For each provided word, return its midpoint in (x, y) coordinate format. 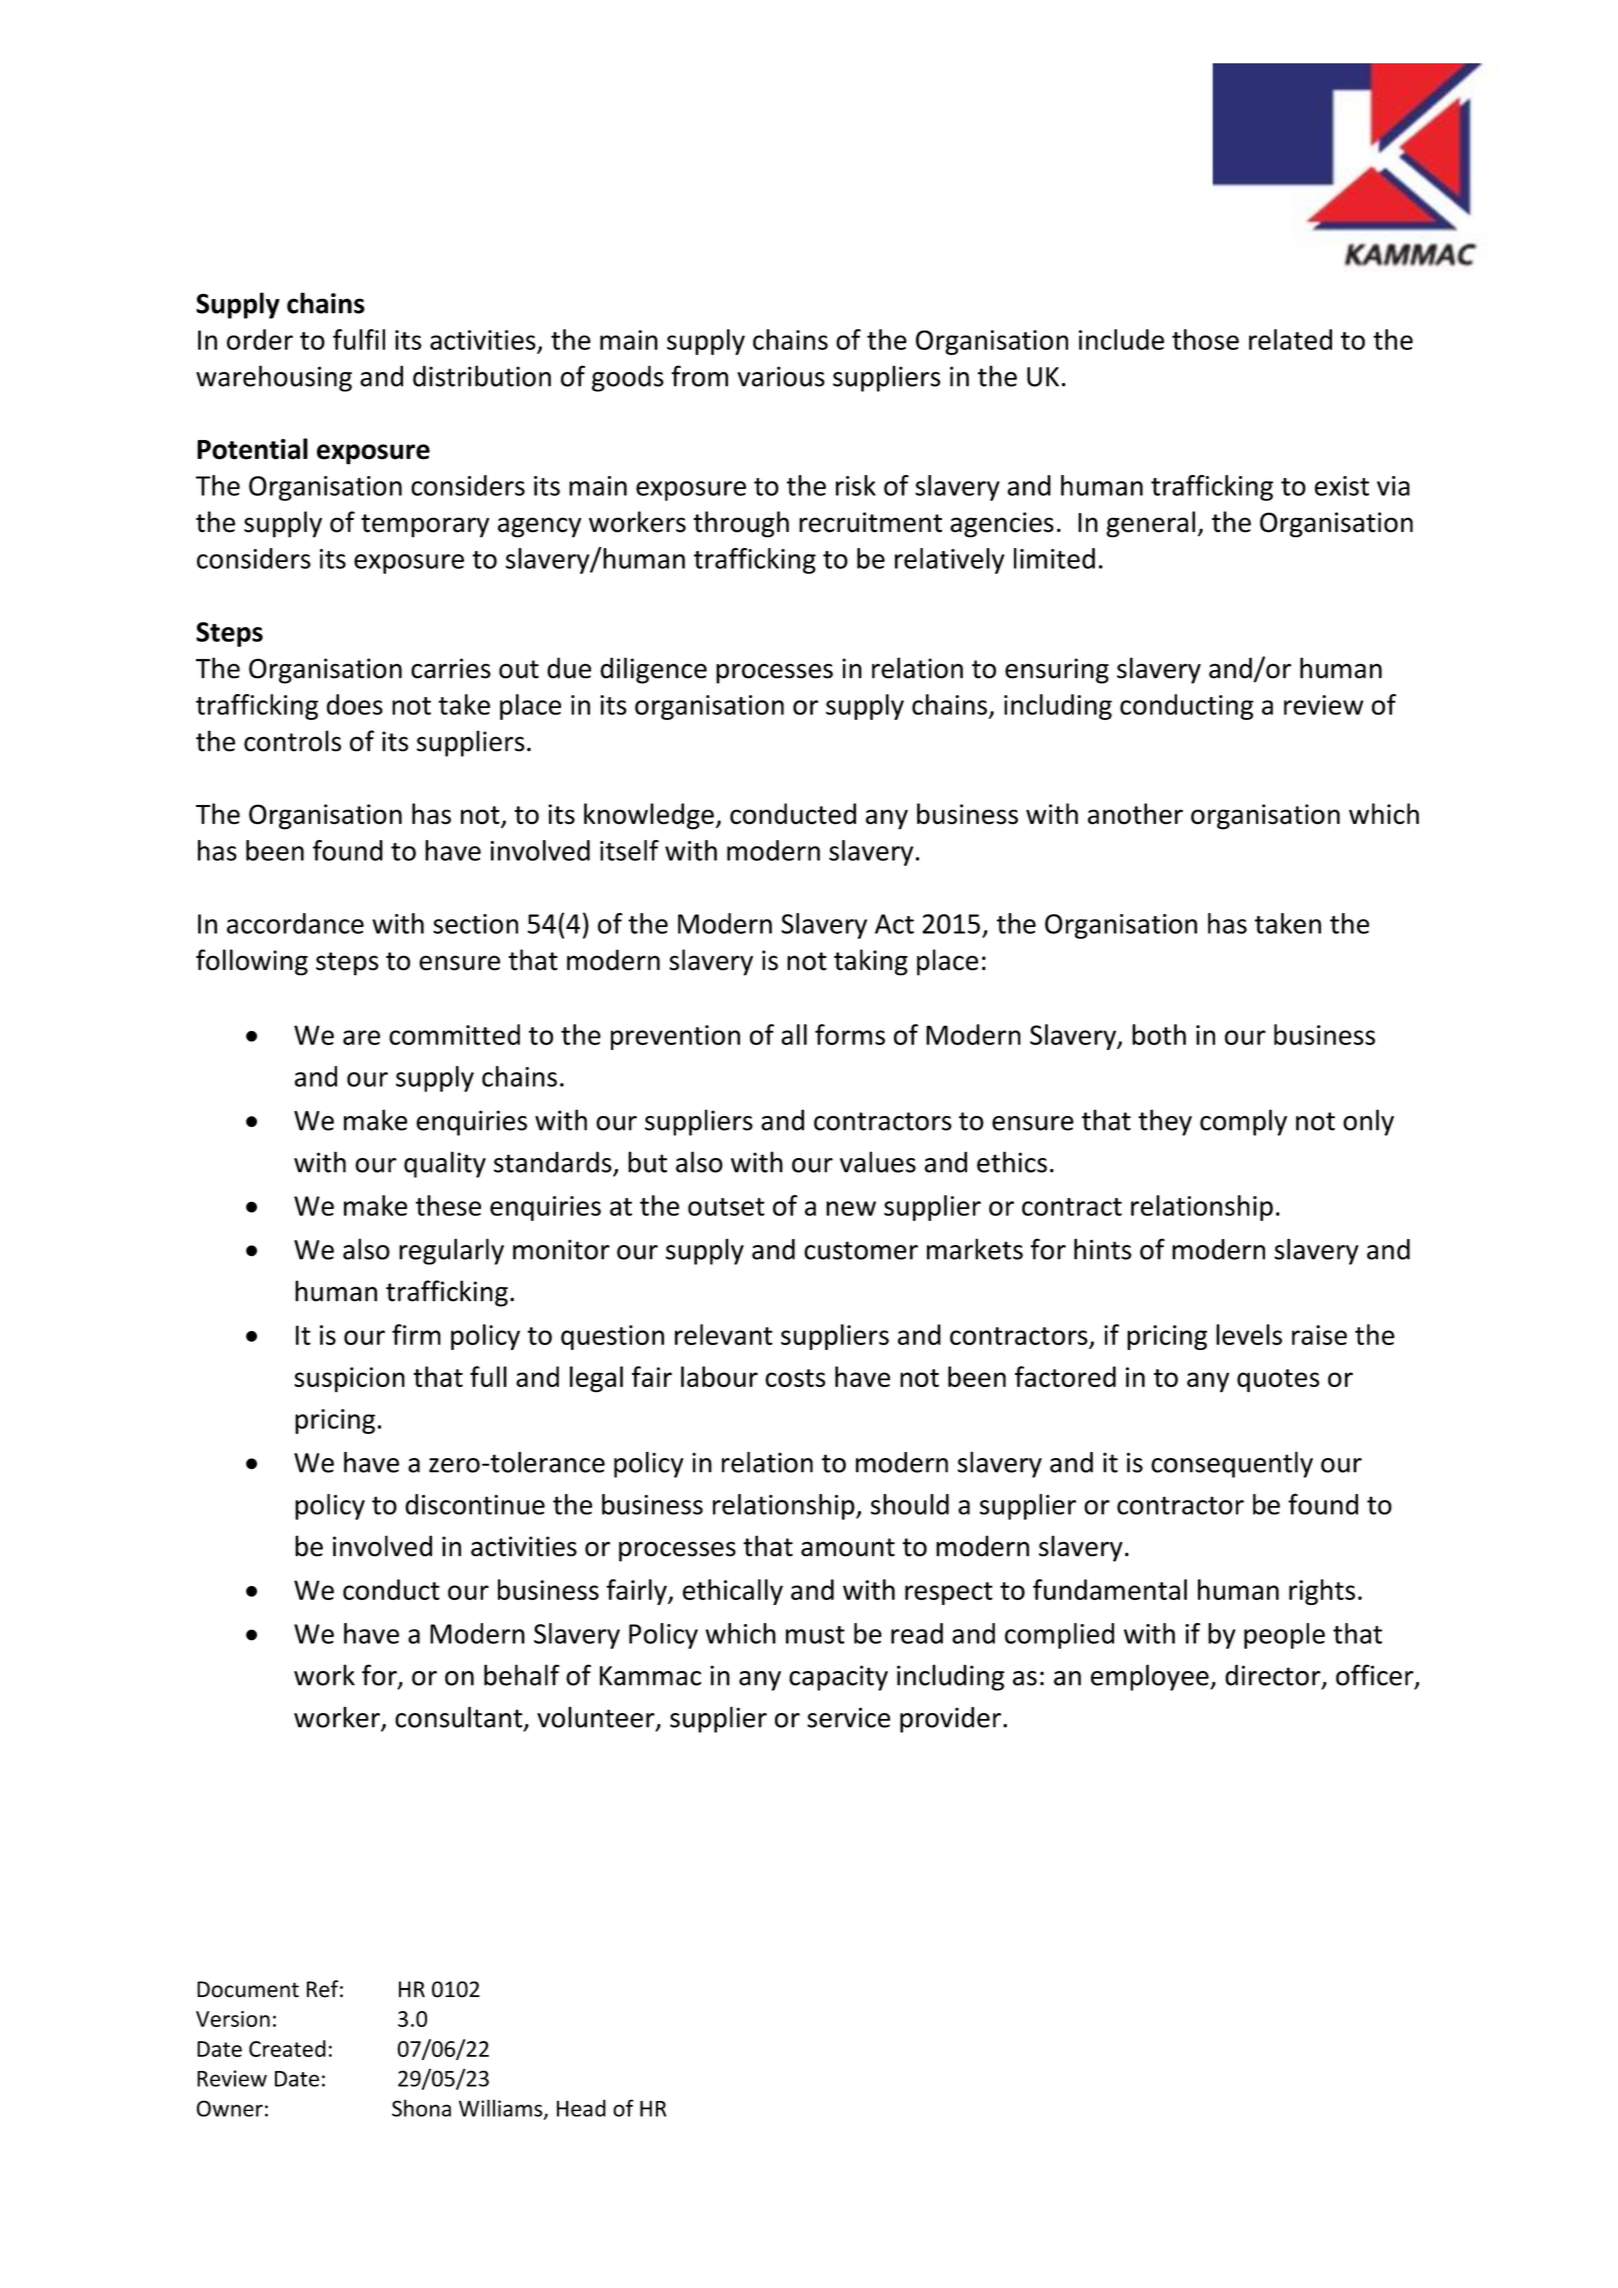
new (851, 1208)
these (448, 1205)
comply (1243, 1122)
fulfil (359, 339)
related (1290, 339)
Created (287, 2048)
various (781, 376)
